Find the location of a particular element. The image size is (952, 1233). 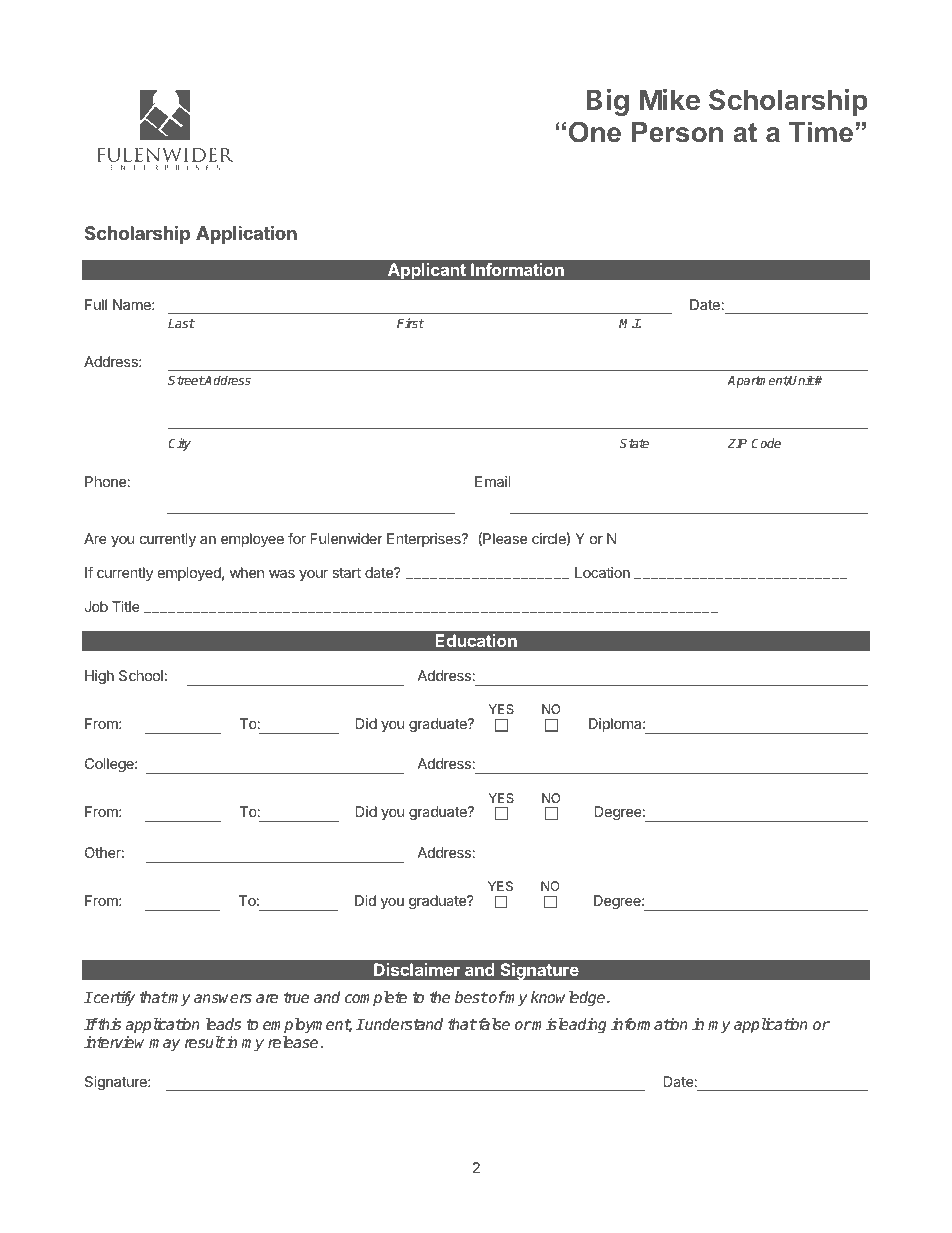

Enterprises is located at coordinates (425, 540).
